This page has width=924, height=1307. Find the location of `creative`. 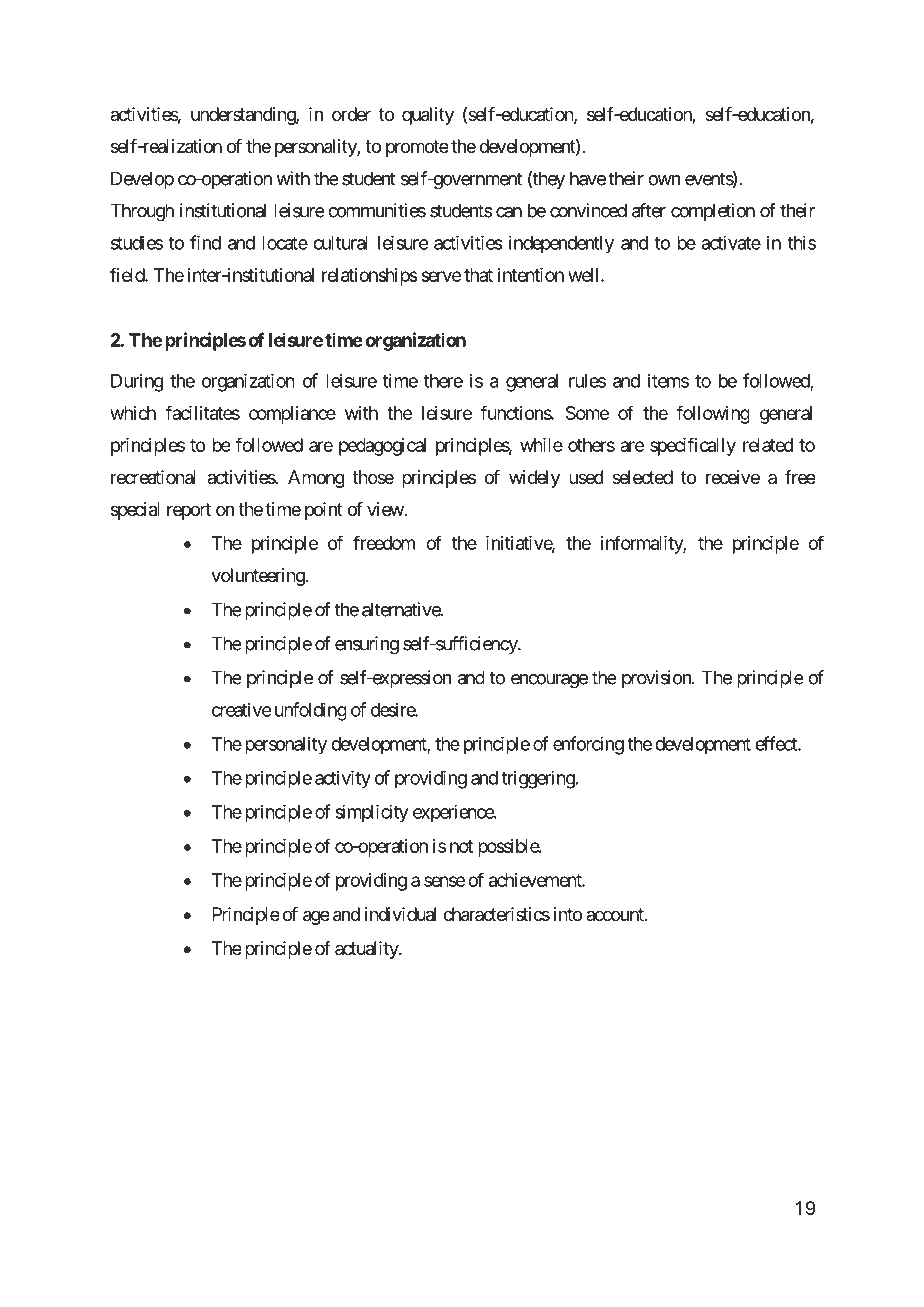

creative is located at coordinates (241, 709).
